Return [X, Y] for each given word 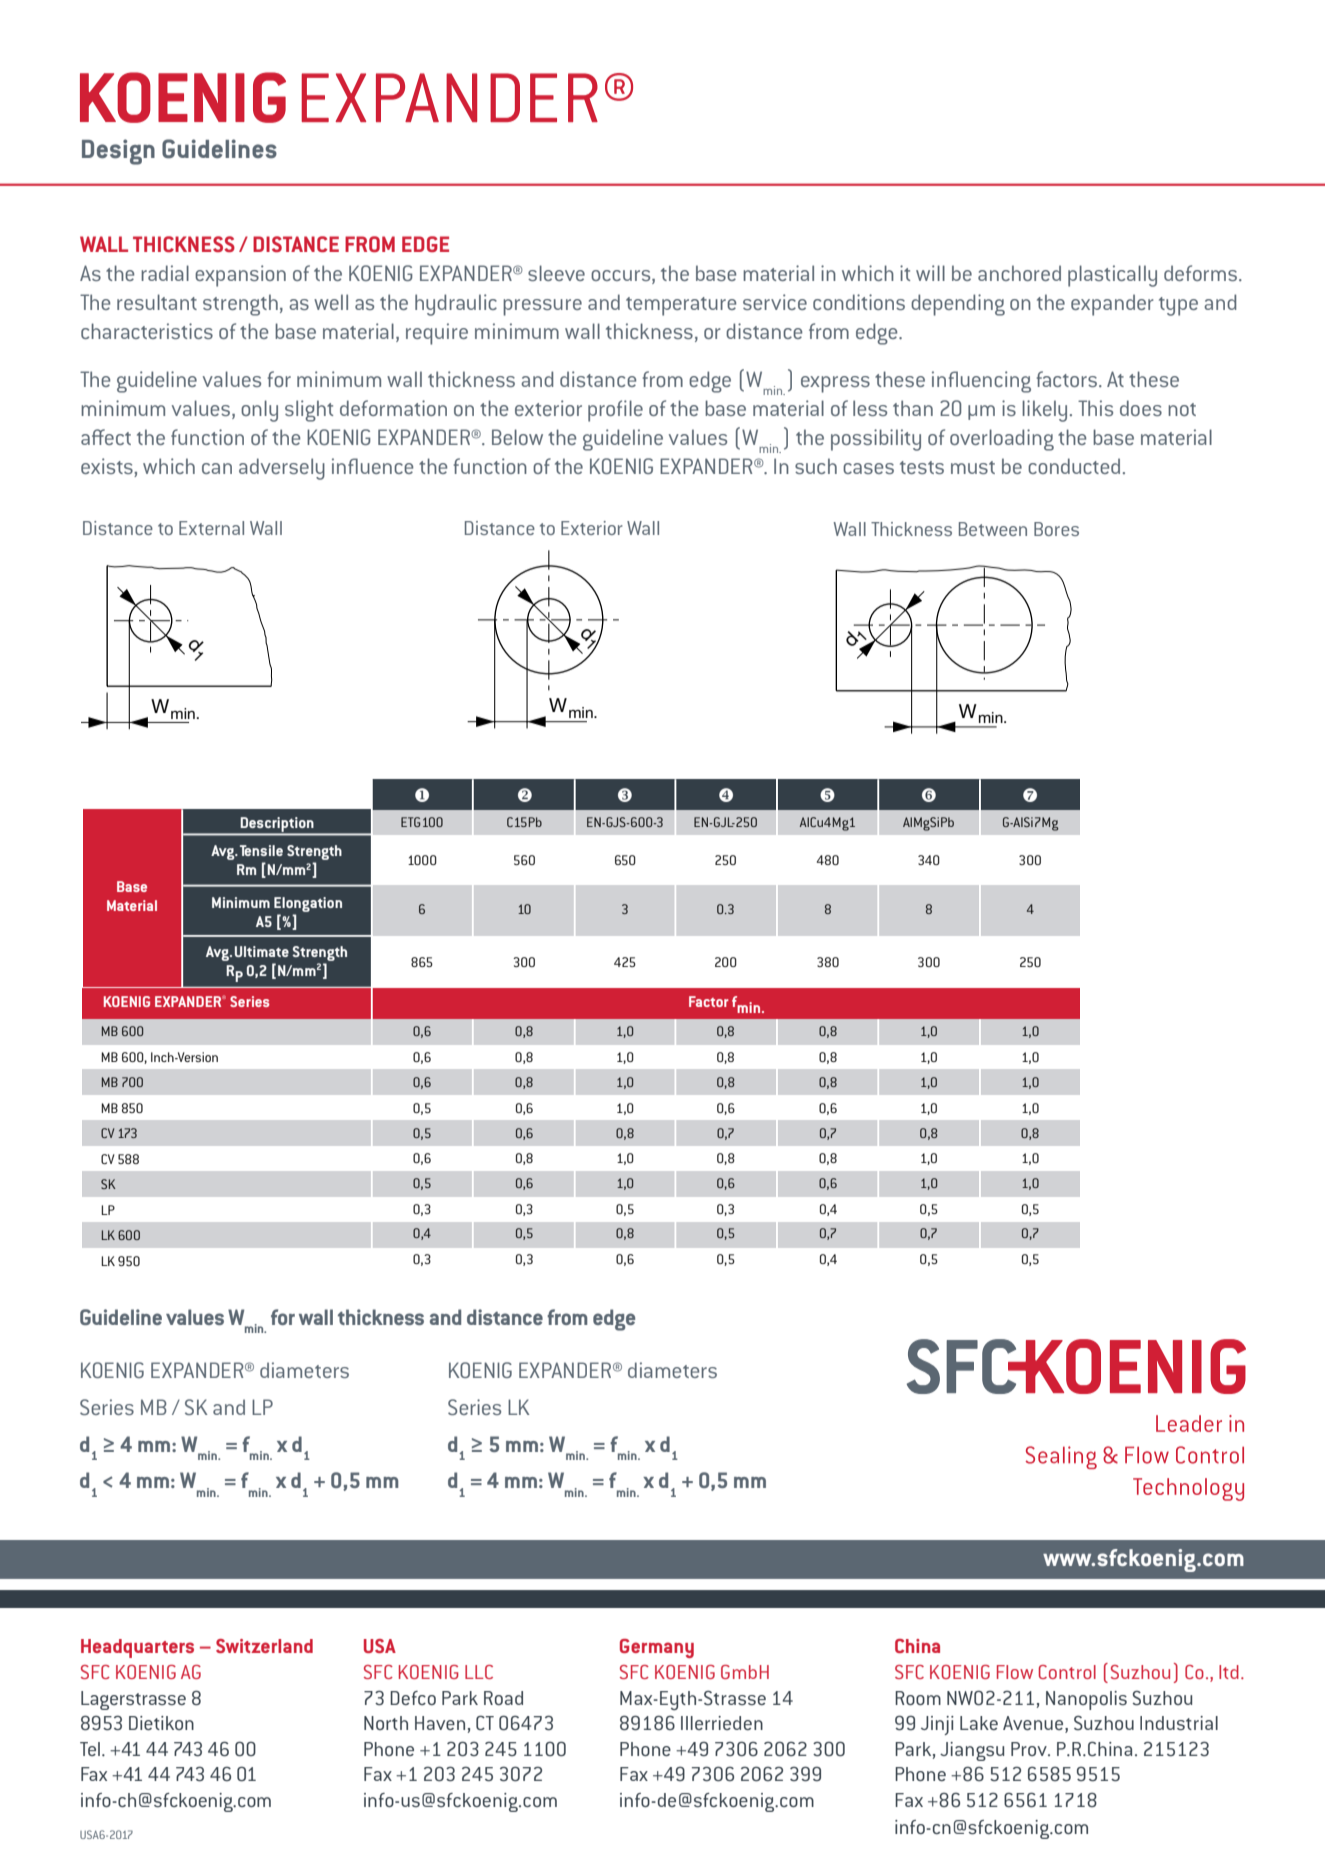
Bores [1056, 529]
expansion [240, 276]
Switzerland [264, 1646]
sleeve [556, 273]
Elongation [308, 904]
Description [277, 825]
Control [1067, 1672]
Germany [657, 1648]
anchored [1019, 273]
